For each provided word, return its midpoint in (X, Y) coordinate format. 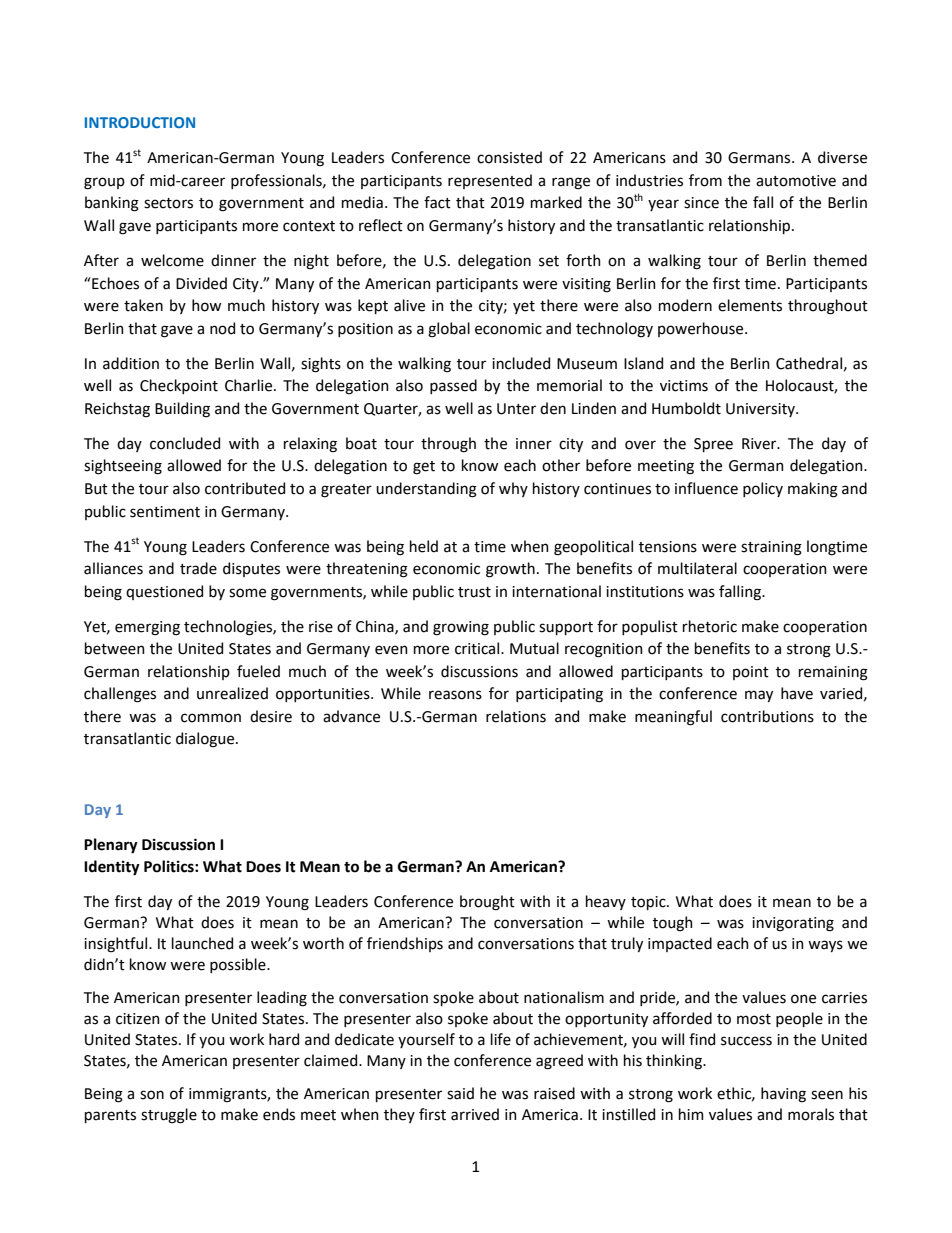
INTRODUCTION (140, 122)
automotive (796, 181)
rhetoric (710, 626)
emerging (147, 628)
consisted (509, 157)
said (460, 1093)
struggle (169, 1116)
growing (461, 628)
